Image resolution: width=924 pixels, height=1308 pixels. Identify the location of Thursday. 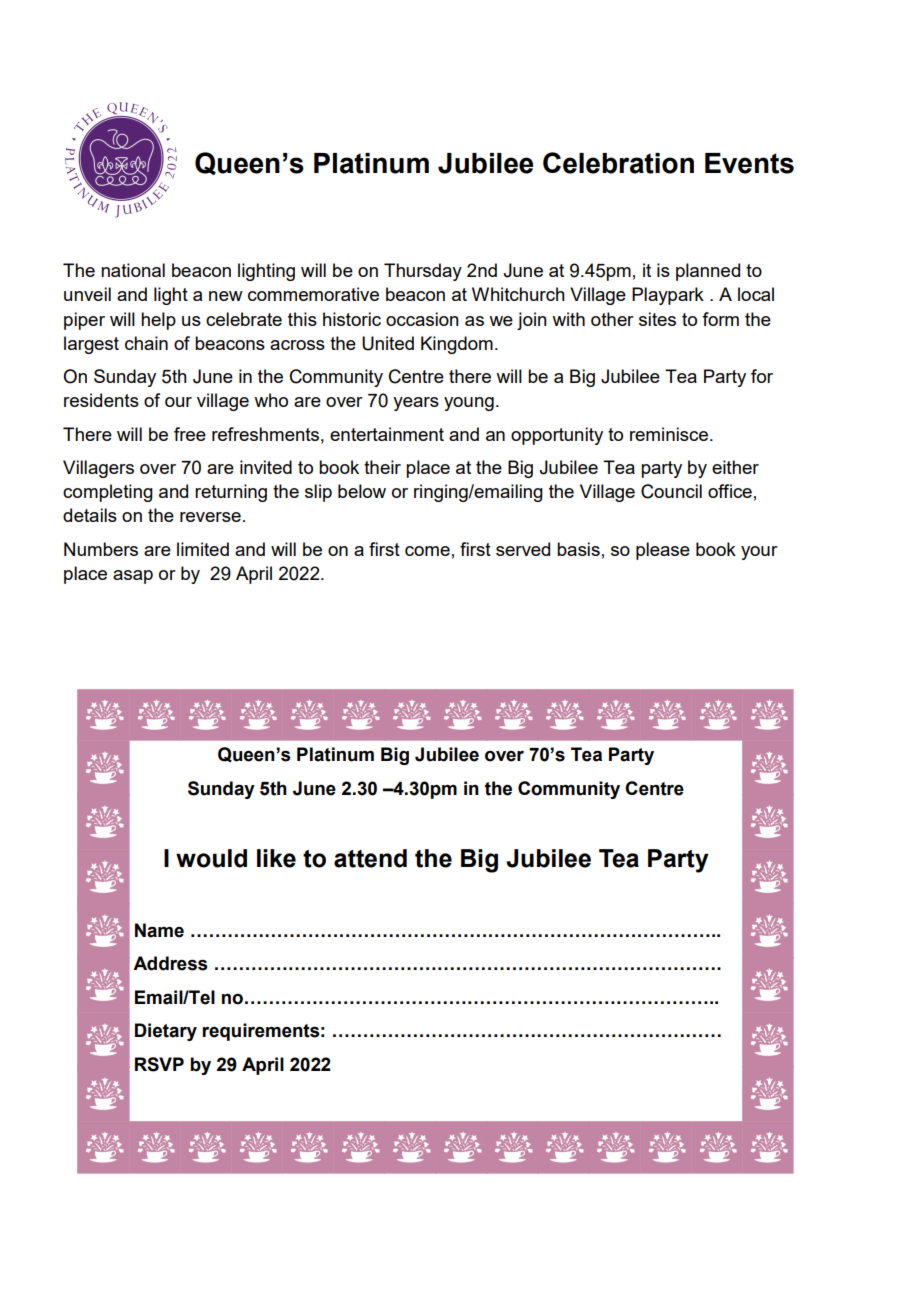
(423, 272).
